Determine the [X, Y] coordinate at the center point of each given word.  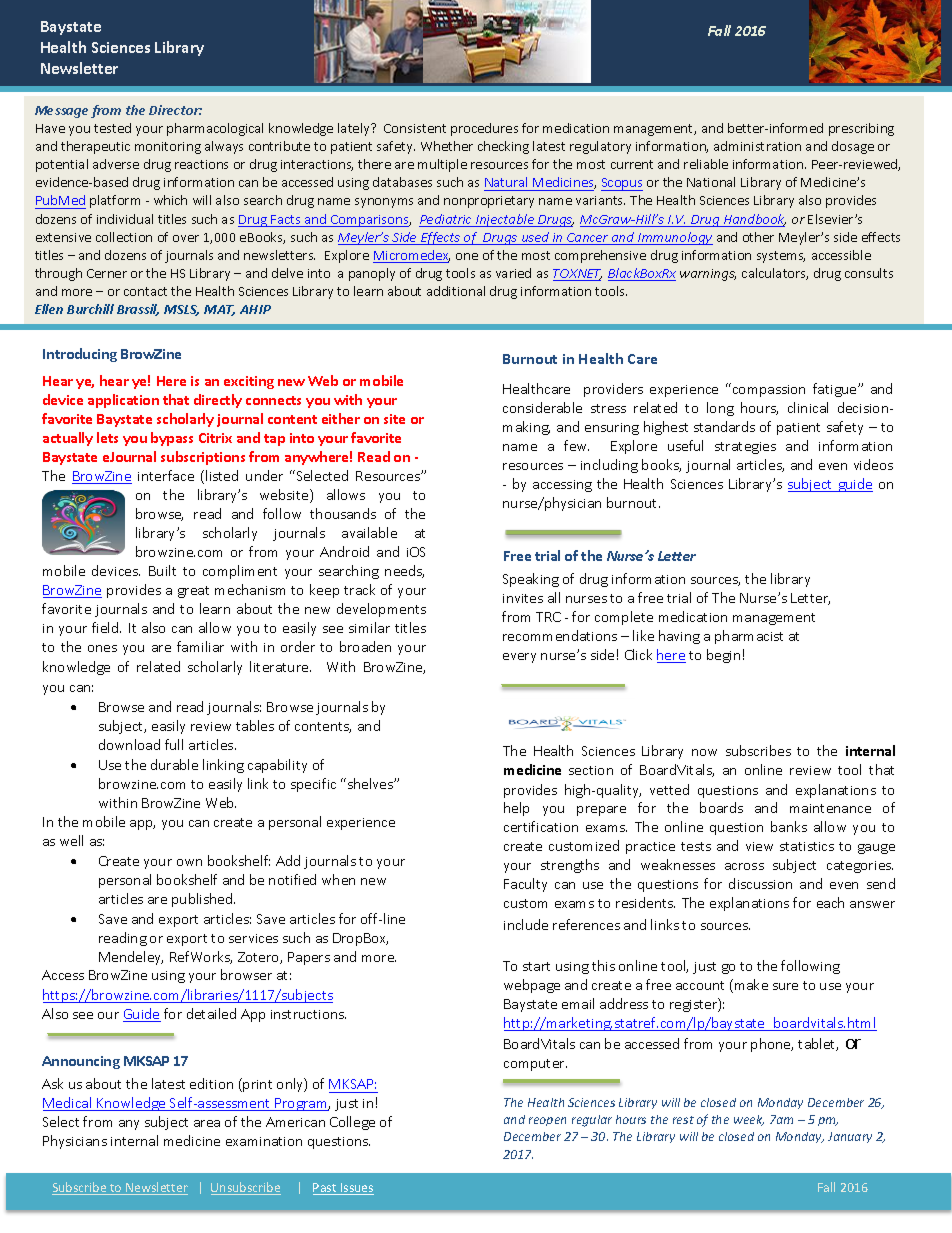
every [519, 658]
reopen [547, 1121]
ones [102, 648]
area [207, 1123]
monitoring [168, 148]
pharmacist [749, 637]
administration [757, 146]
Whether [447, 146]
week [749, 1120]
